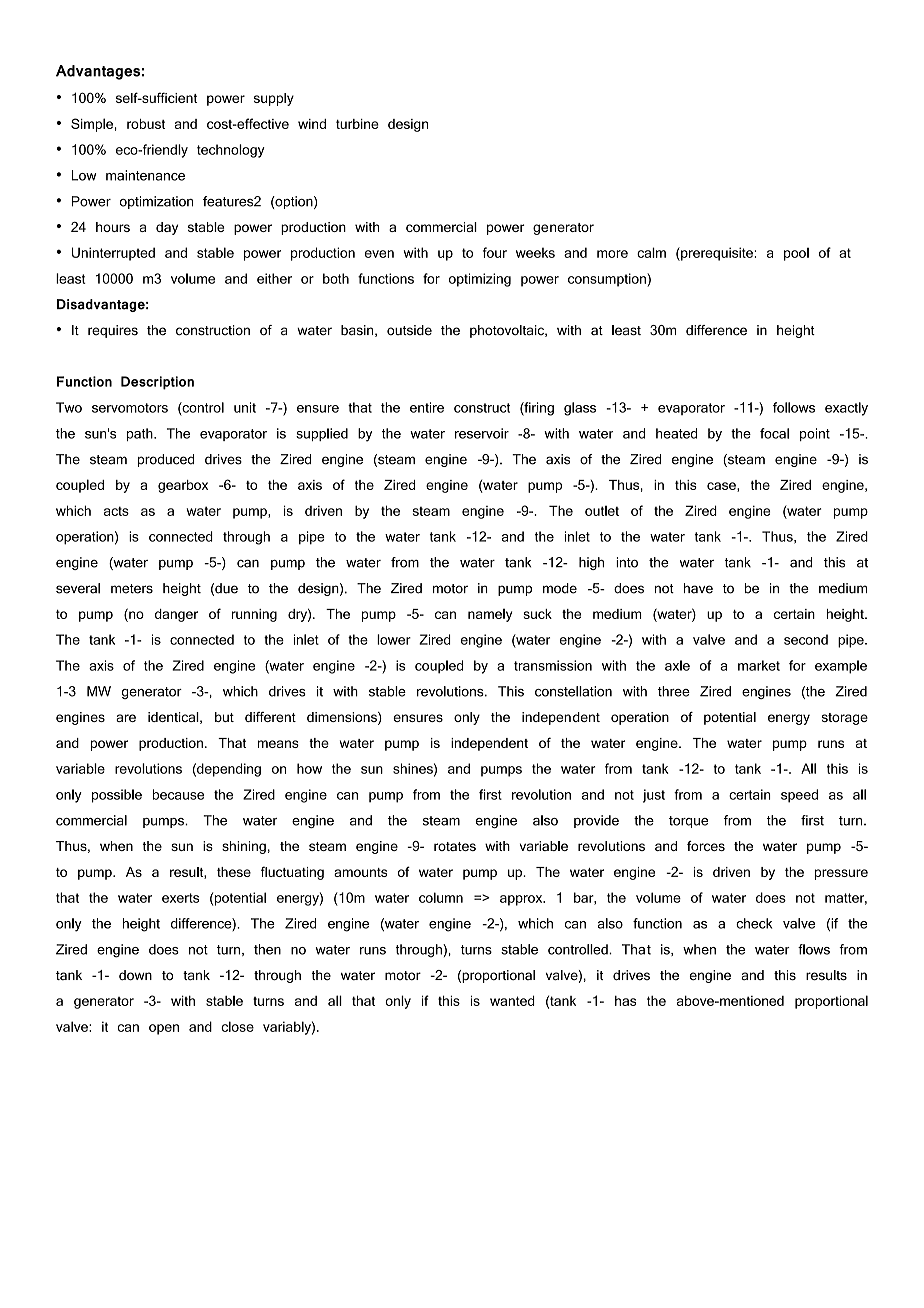 This screenshot has height=1308, width=924. What do you see at coordinates (312, 124) in the screenshot?
I see `wind` at bounding box center [312, 124].
